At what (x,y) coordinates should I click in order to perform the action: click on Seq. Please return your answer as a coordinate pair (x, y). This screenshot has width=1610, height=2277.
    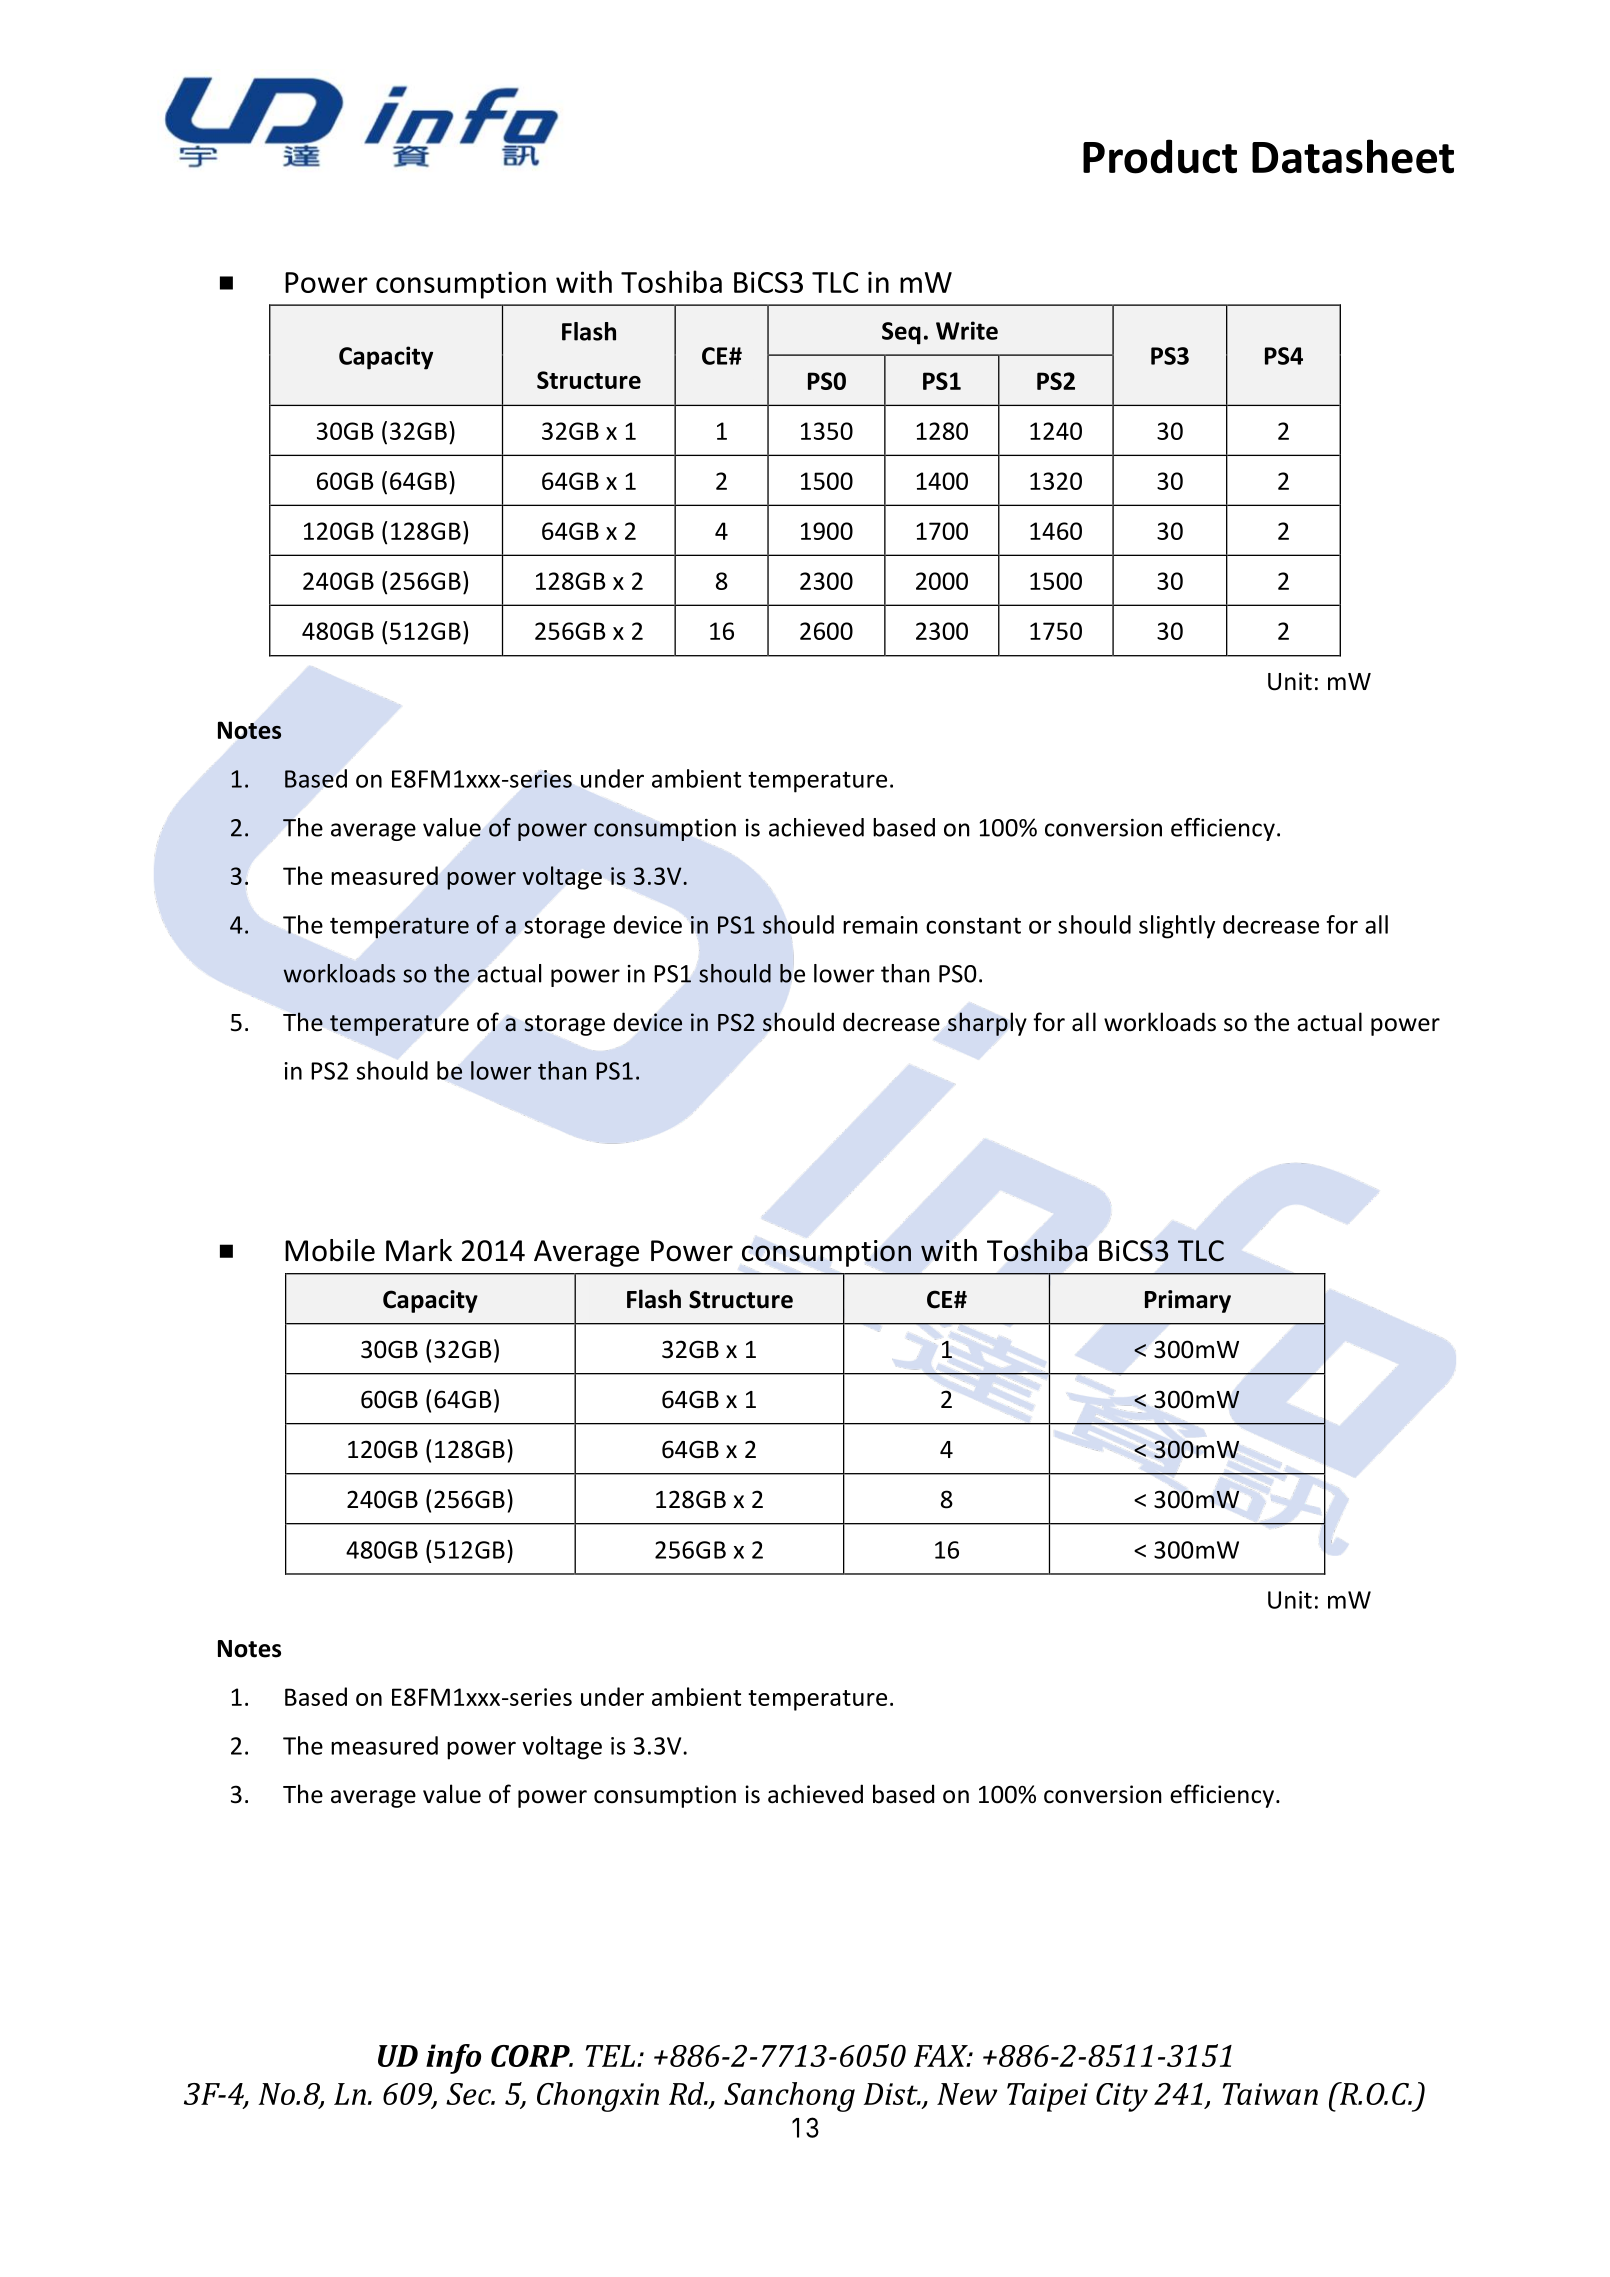
    Looking at the image, I should click on (901, 333).
